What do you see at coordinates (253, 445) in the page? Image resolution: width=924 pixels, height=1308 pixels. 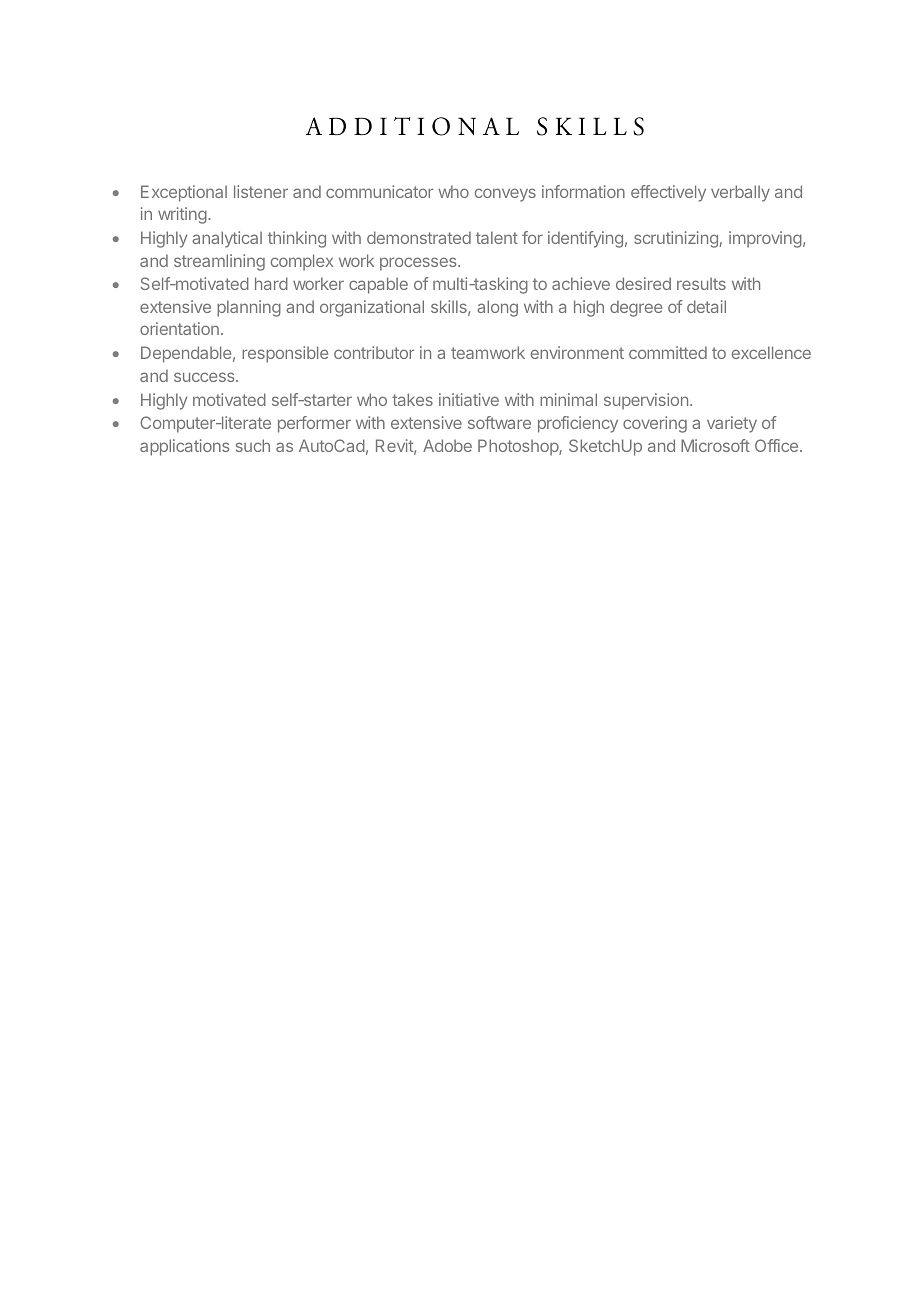 I see `such` at bounding box center [253, 445].
